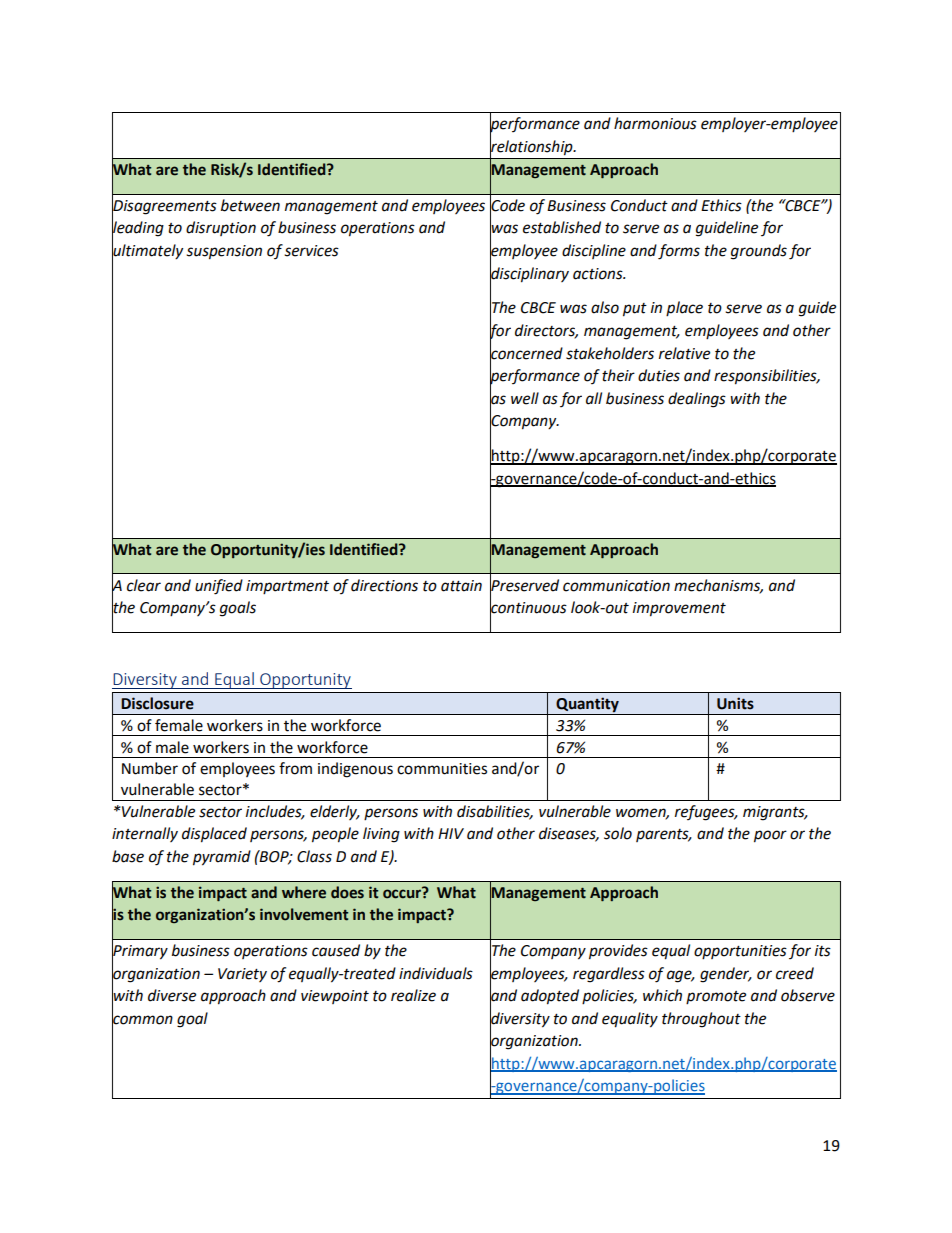 This screenshot has height=1233, width=952. What do you see at coordinates (461, 586) in the screenshot?
I see `attain` at bounding box center [461, 586].
